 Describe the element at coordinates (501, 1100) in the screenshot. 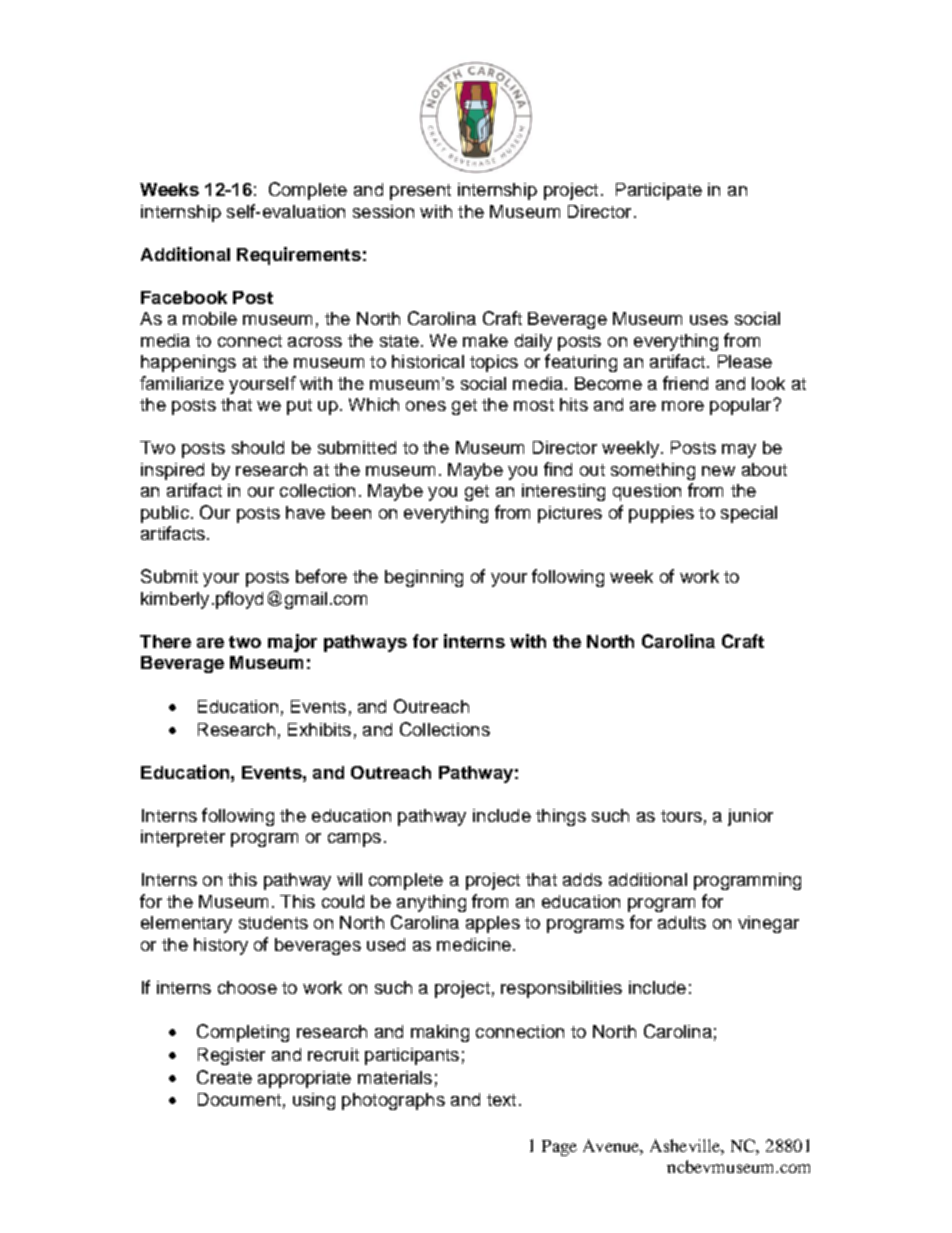

I see `text` at that location.
